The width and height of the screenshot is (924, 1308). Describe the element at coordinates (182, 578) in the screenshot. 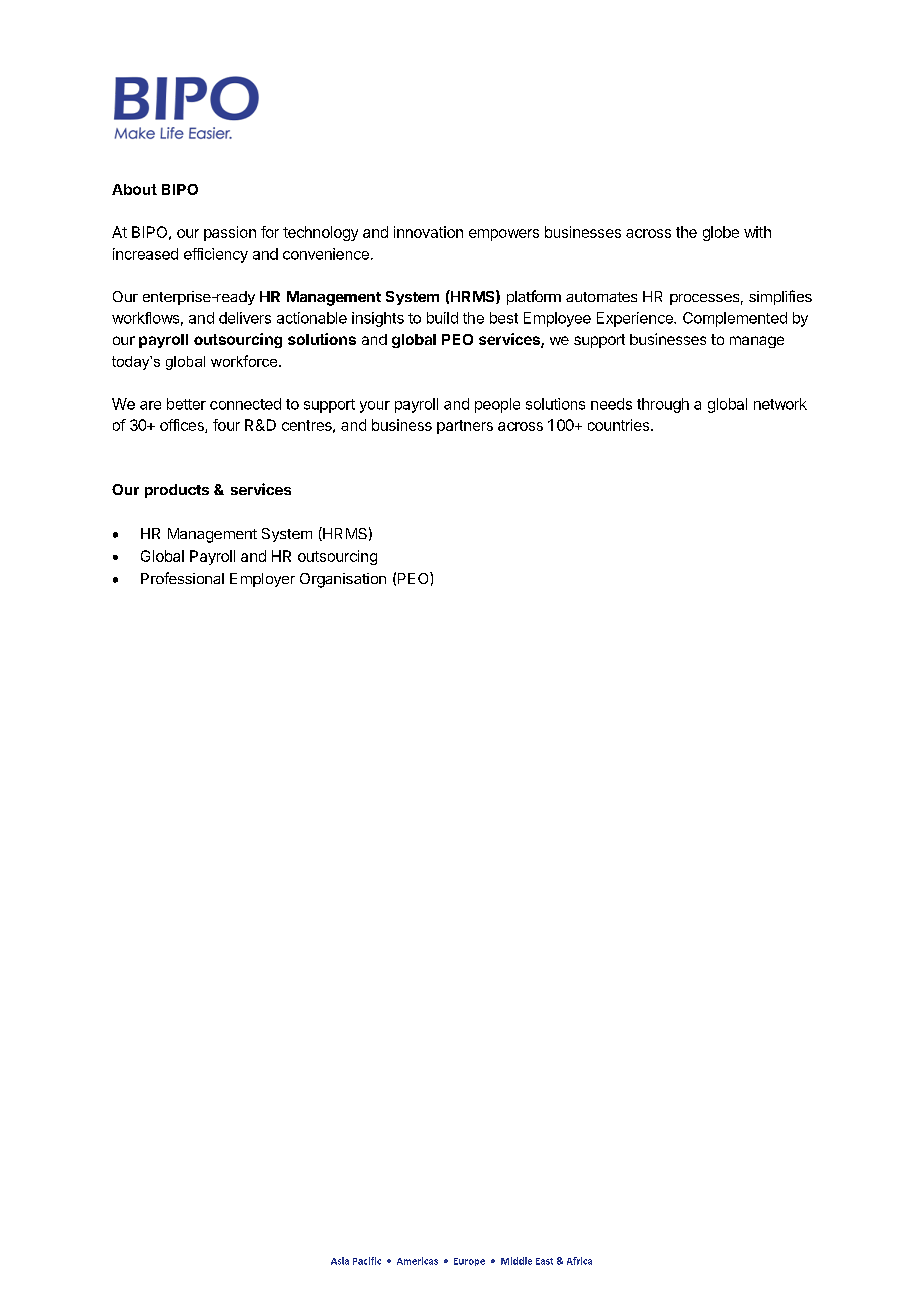

I see `Professional` at that location.
